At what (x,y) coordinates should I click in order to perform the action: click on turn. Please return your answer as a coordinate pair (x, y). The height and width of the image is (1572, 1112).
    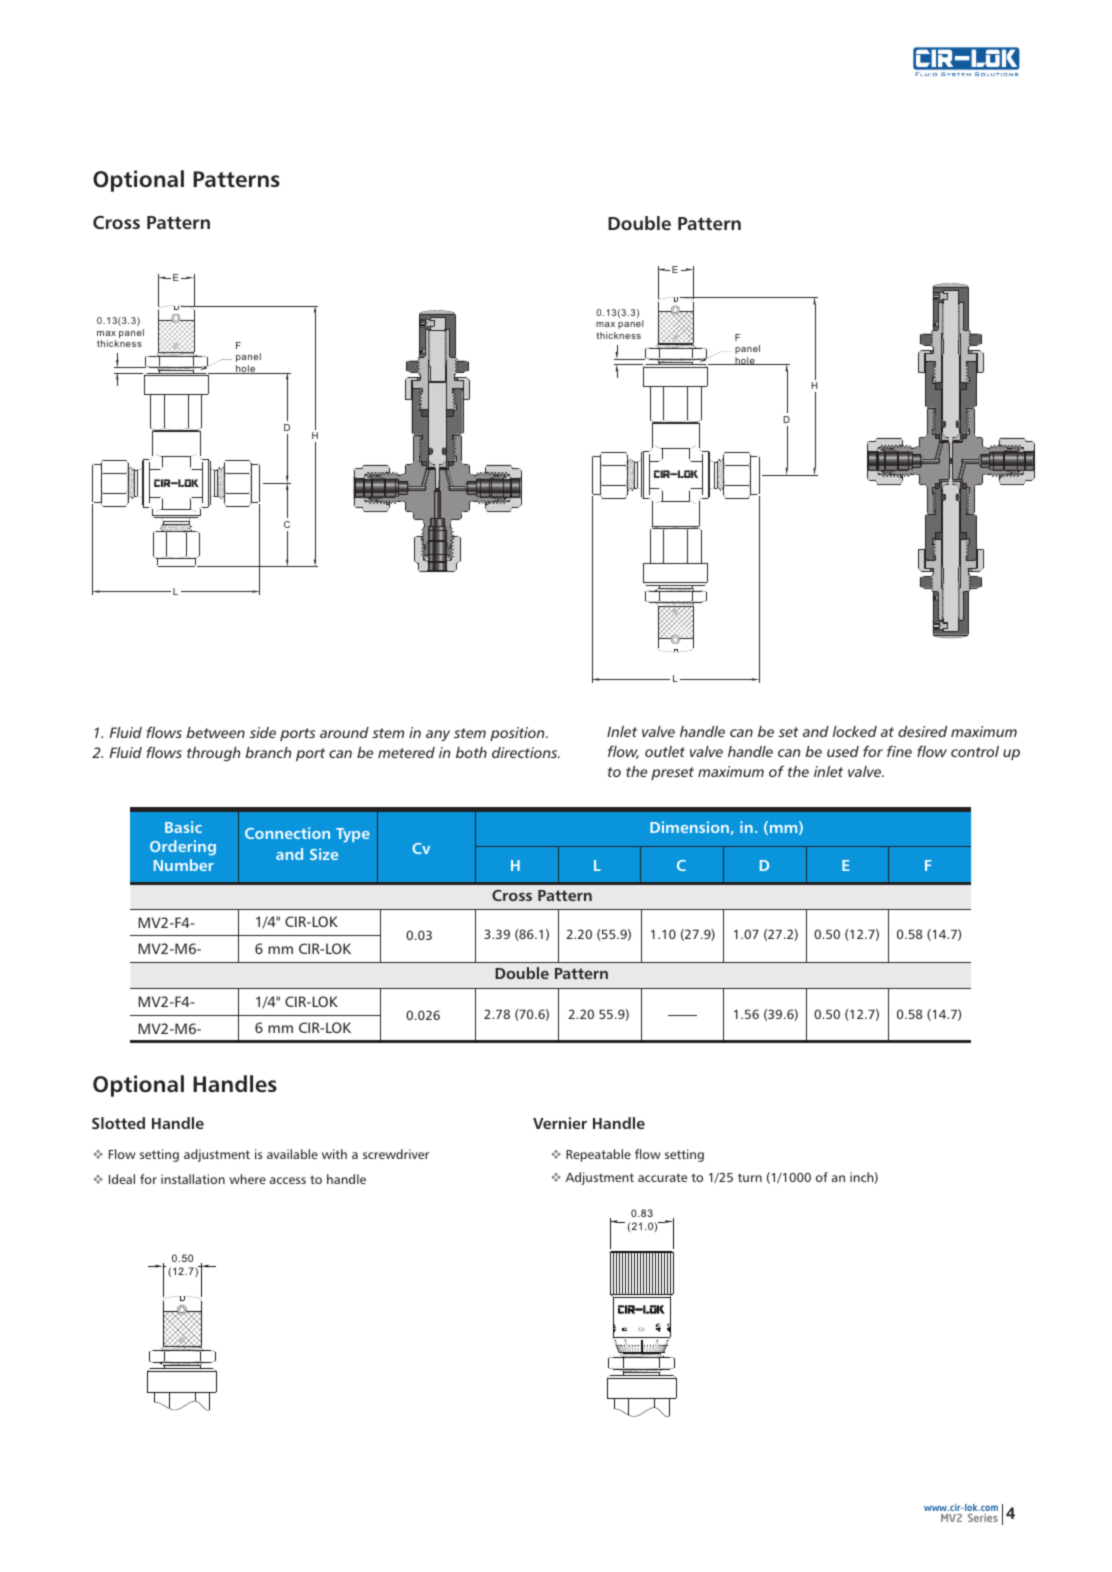
    Looking at the image, I should click on (750, 1177).
